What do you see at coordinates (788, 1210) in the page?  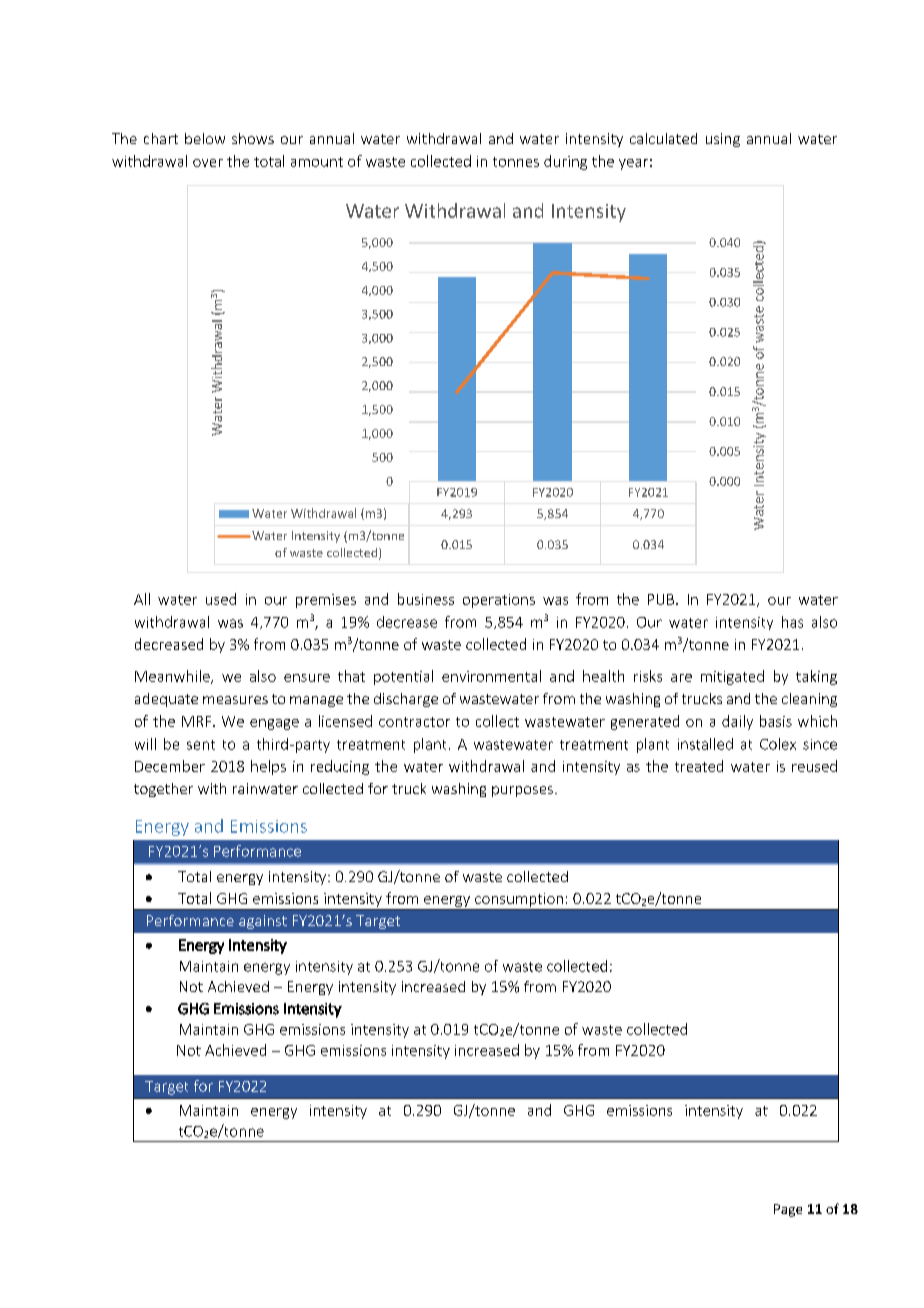 I see `Page` at bounding box center [788, 1210].
